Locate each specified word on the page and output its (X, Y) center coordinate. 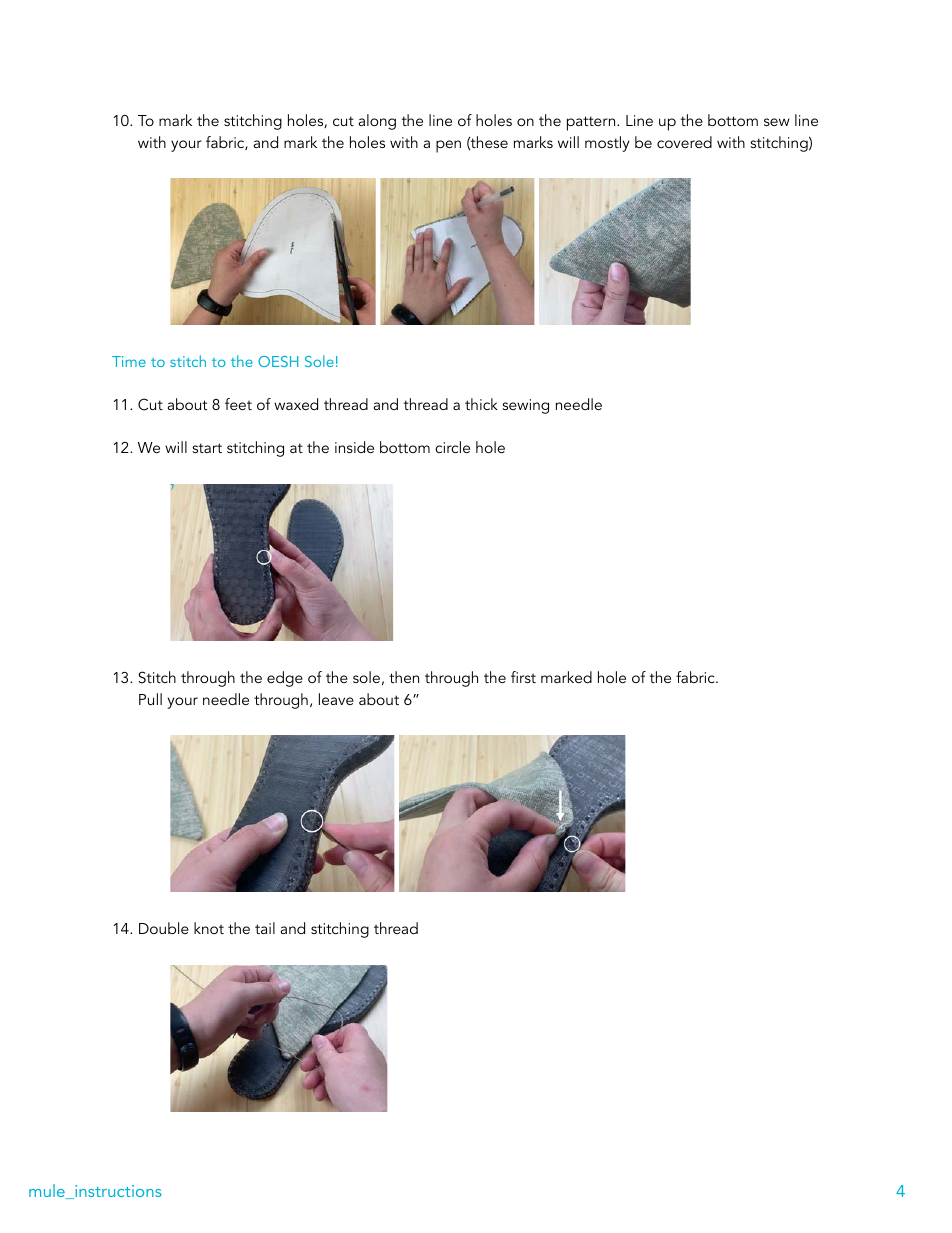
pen (448, 146)
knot (209, 928)
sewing (526, 406)
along (377, 122)
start (207, 448)
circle (452, 447)
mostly (607, 144)
